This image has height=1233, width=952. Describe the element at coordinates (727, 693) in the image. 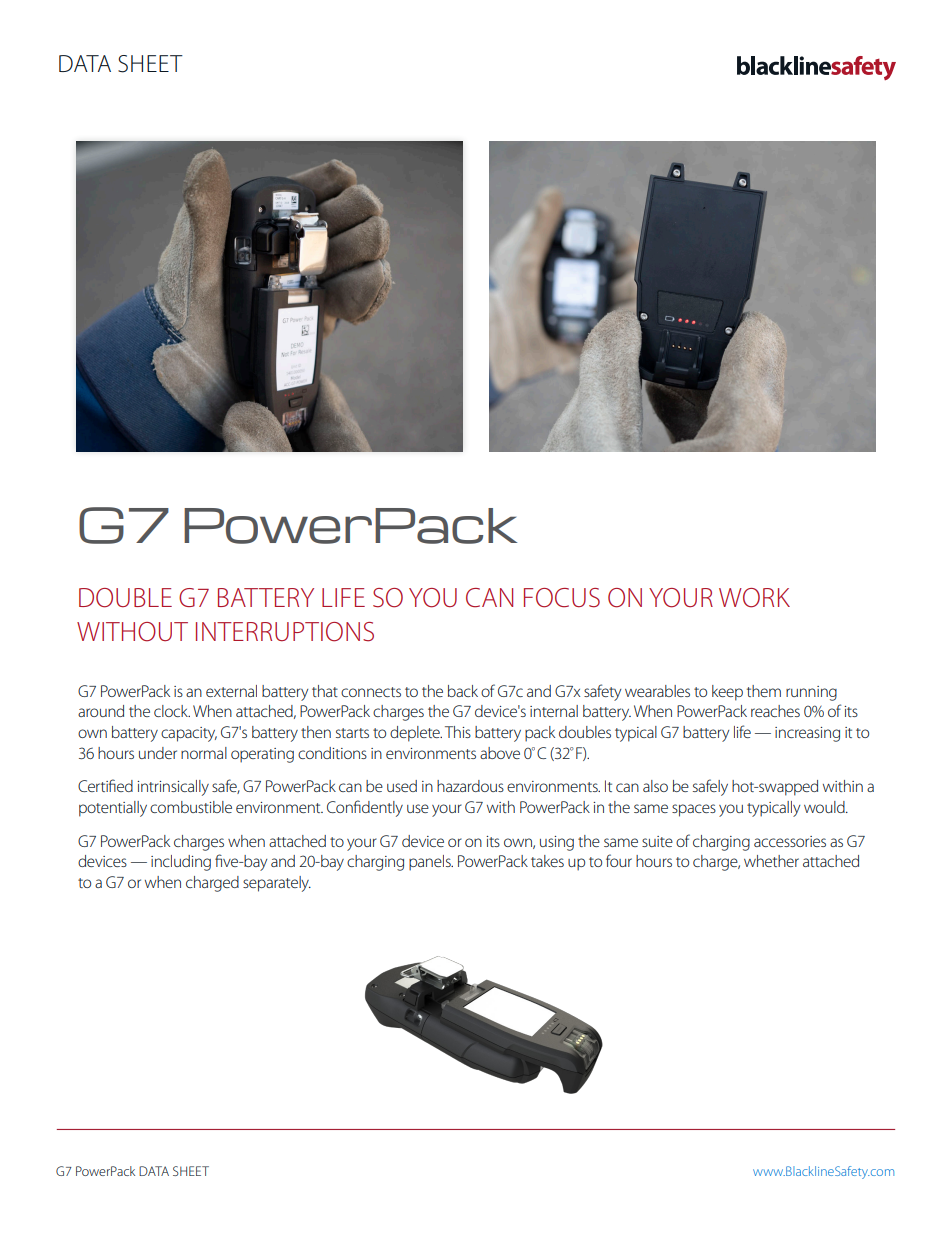

I see `keep` at that location.
